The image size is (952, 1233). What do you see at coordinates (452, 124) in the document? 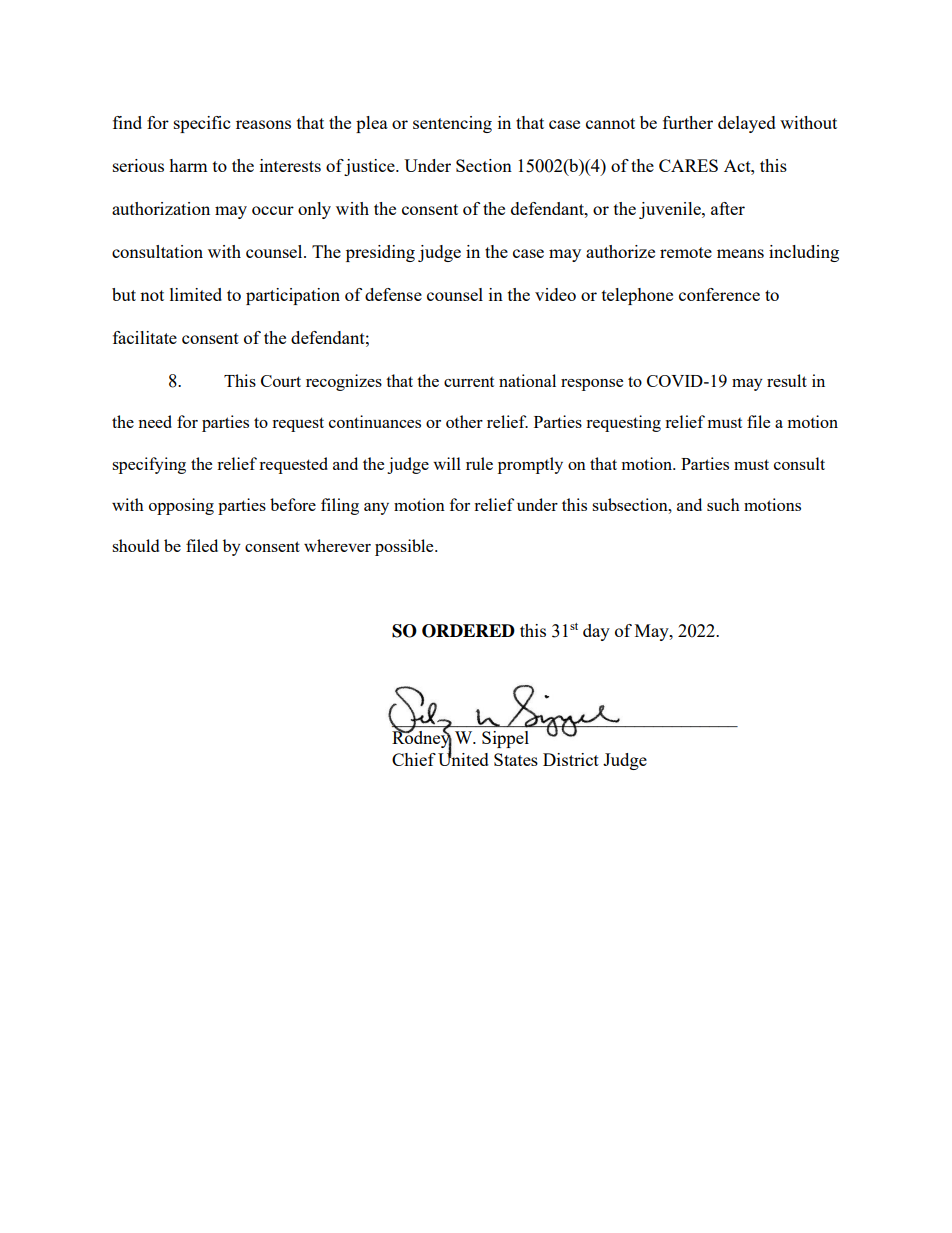
I see `sentencing` at bounding box center [452, 124].
